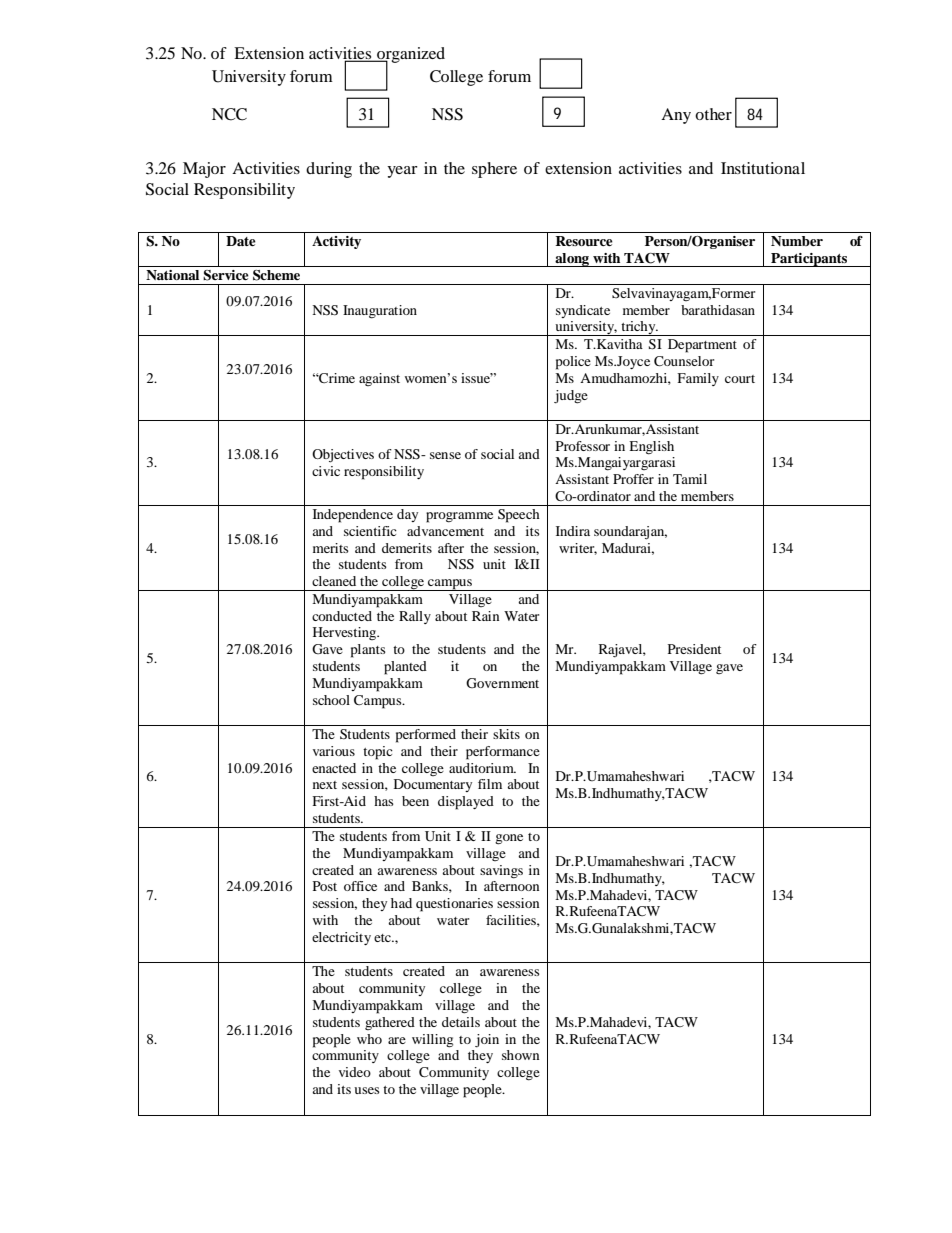  Describe the element at coordinates (494, 170) in the screenshot. I see `sphere` at that location.
